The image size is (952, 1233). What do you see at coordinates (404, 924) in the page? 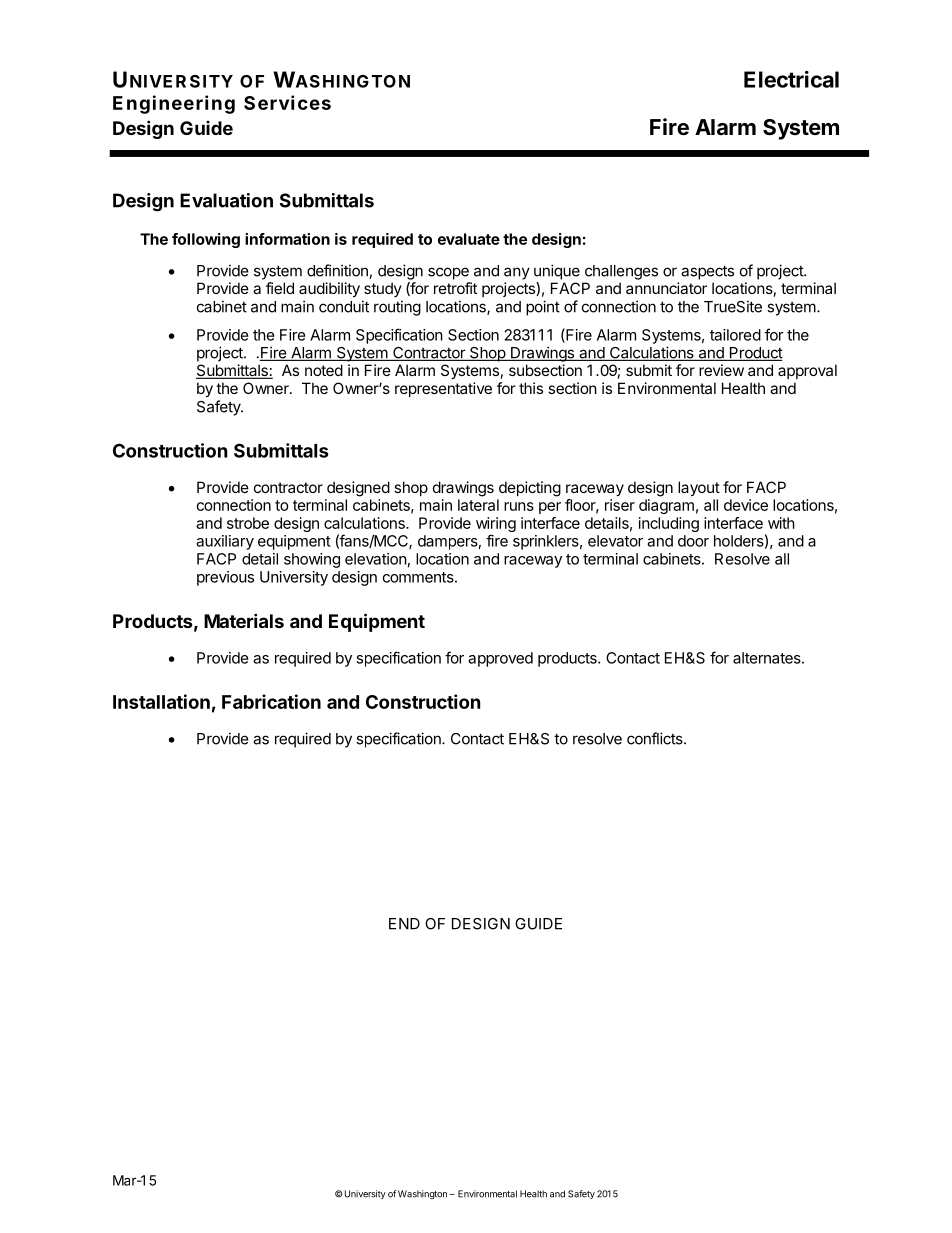
I see `END` at bounding box center [404, 924].
